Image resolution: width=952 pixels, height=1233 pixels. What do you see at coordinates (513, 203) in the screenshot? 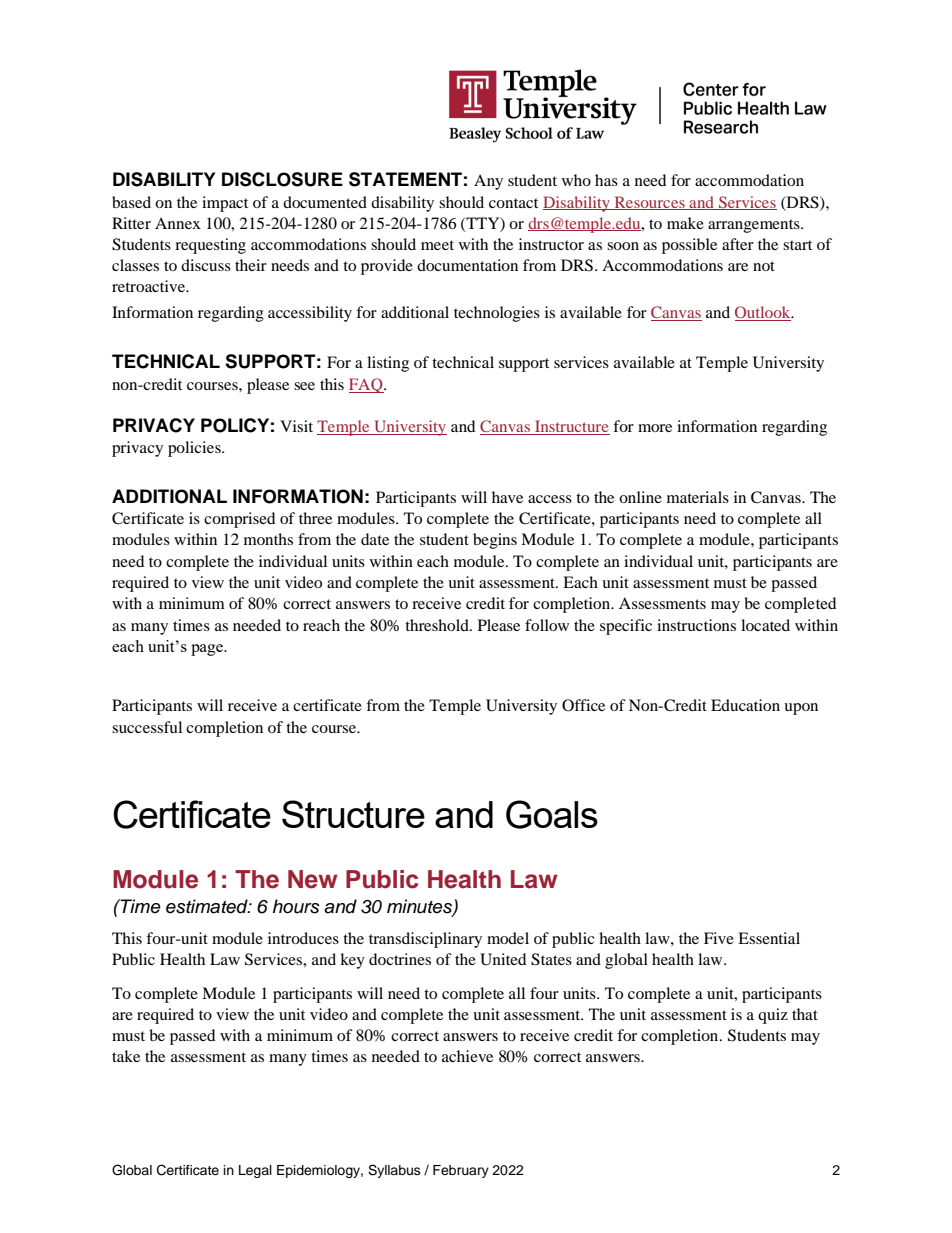
I see `contact` at bounding box center [513, 203].
